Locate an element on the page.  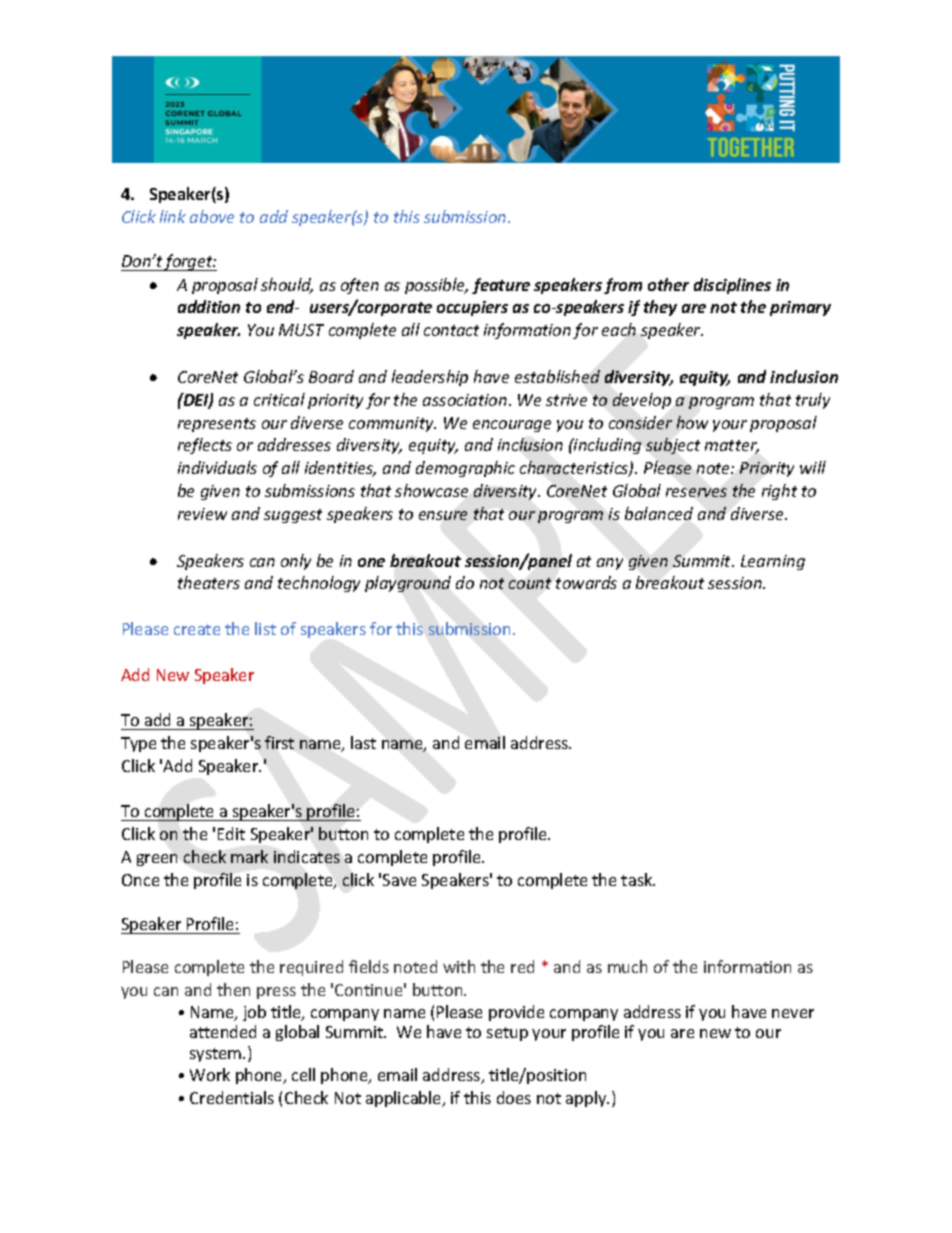
above is located at coordinates (212, 216).
